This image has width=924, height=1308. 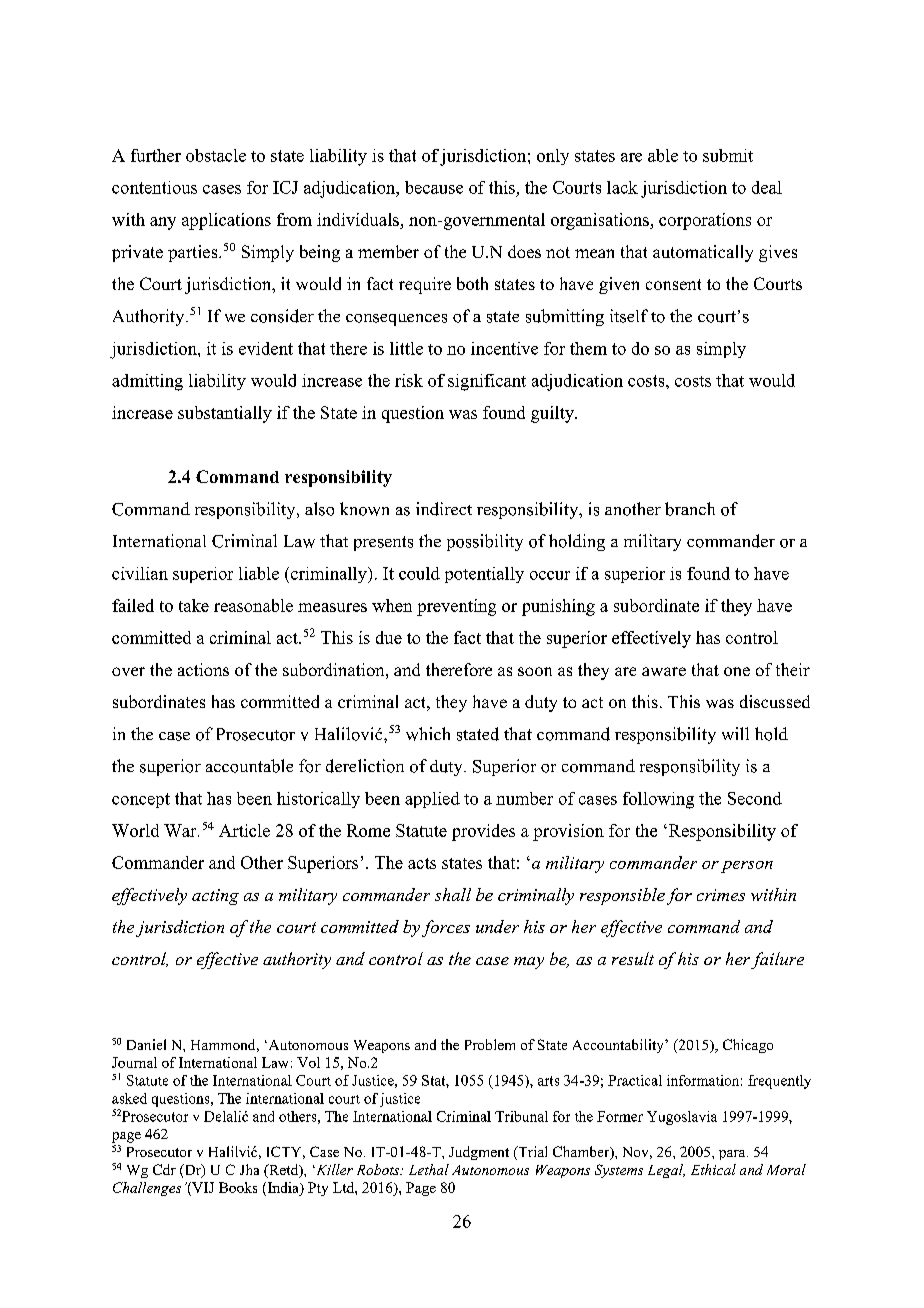 I want to click on corporations, so click(x=705, y=221).
